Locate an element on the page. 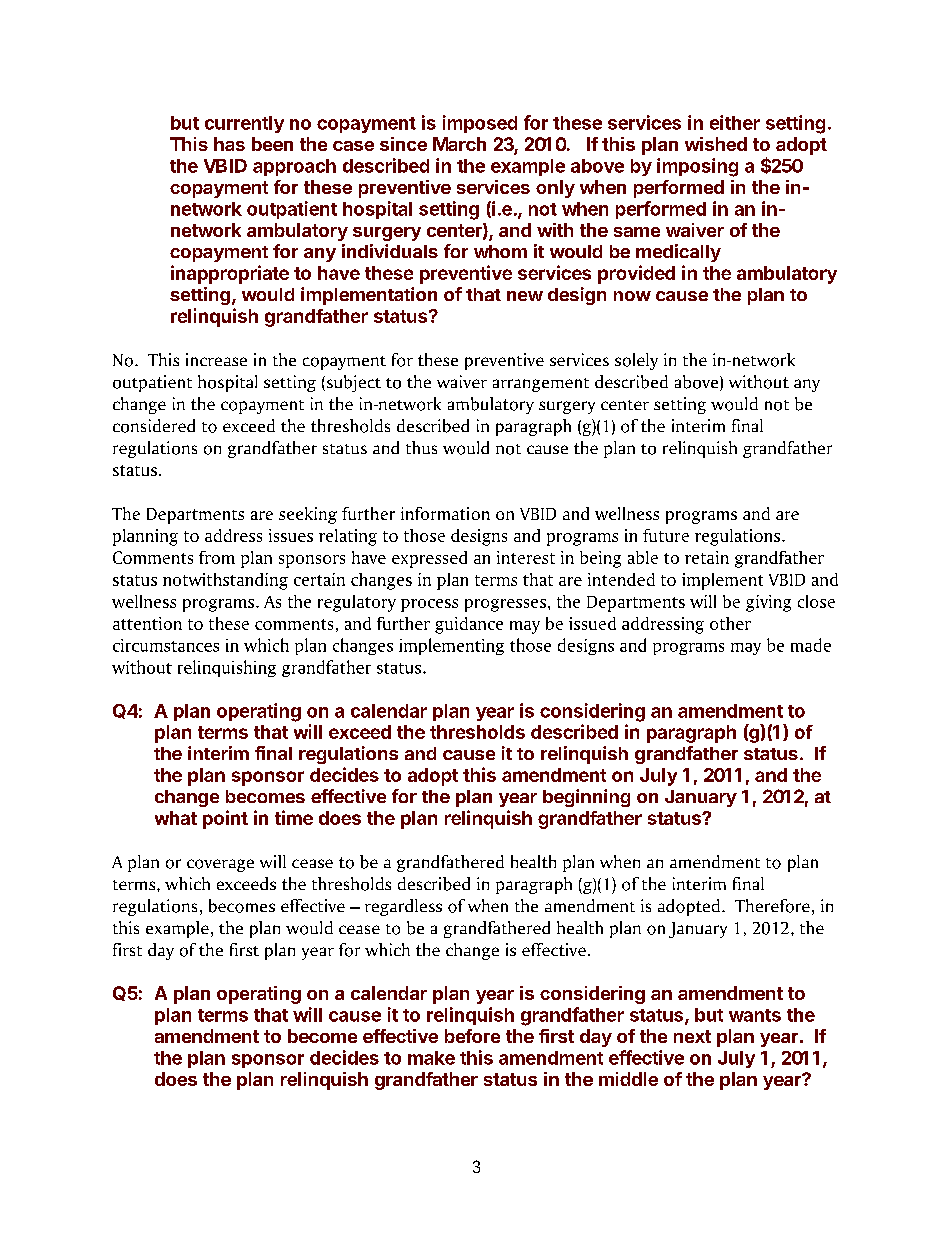 The width and height of the document is (952, 1233). March is located at coordinates (459, 144).
